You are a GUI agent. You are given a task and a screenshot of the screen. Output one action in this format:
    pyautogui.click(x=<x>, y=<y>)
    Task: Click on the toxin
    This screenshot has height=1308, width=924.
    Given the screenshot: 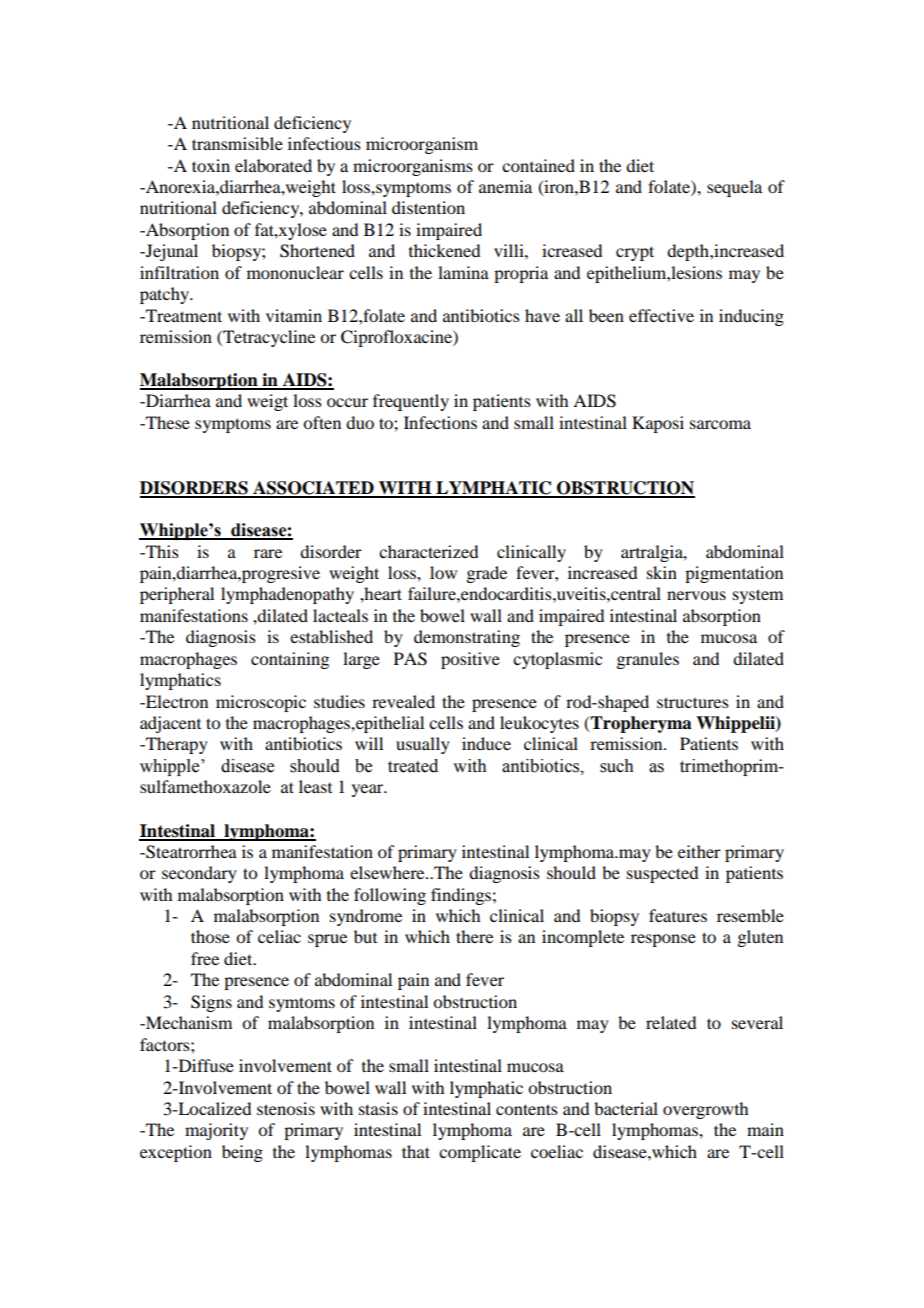 What is the action you would take?
    pyautogui.click(x=211, y=165)
